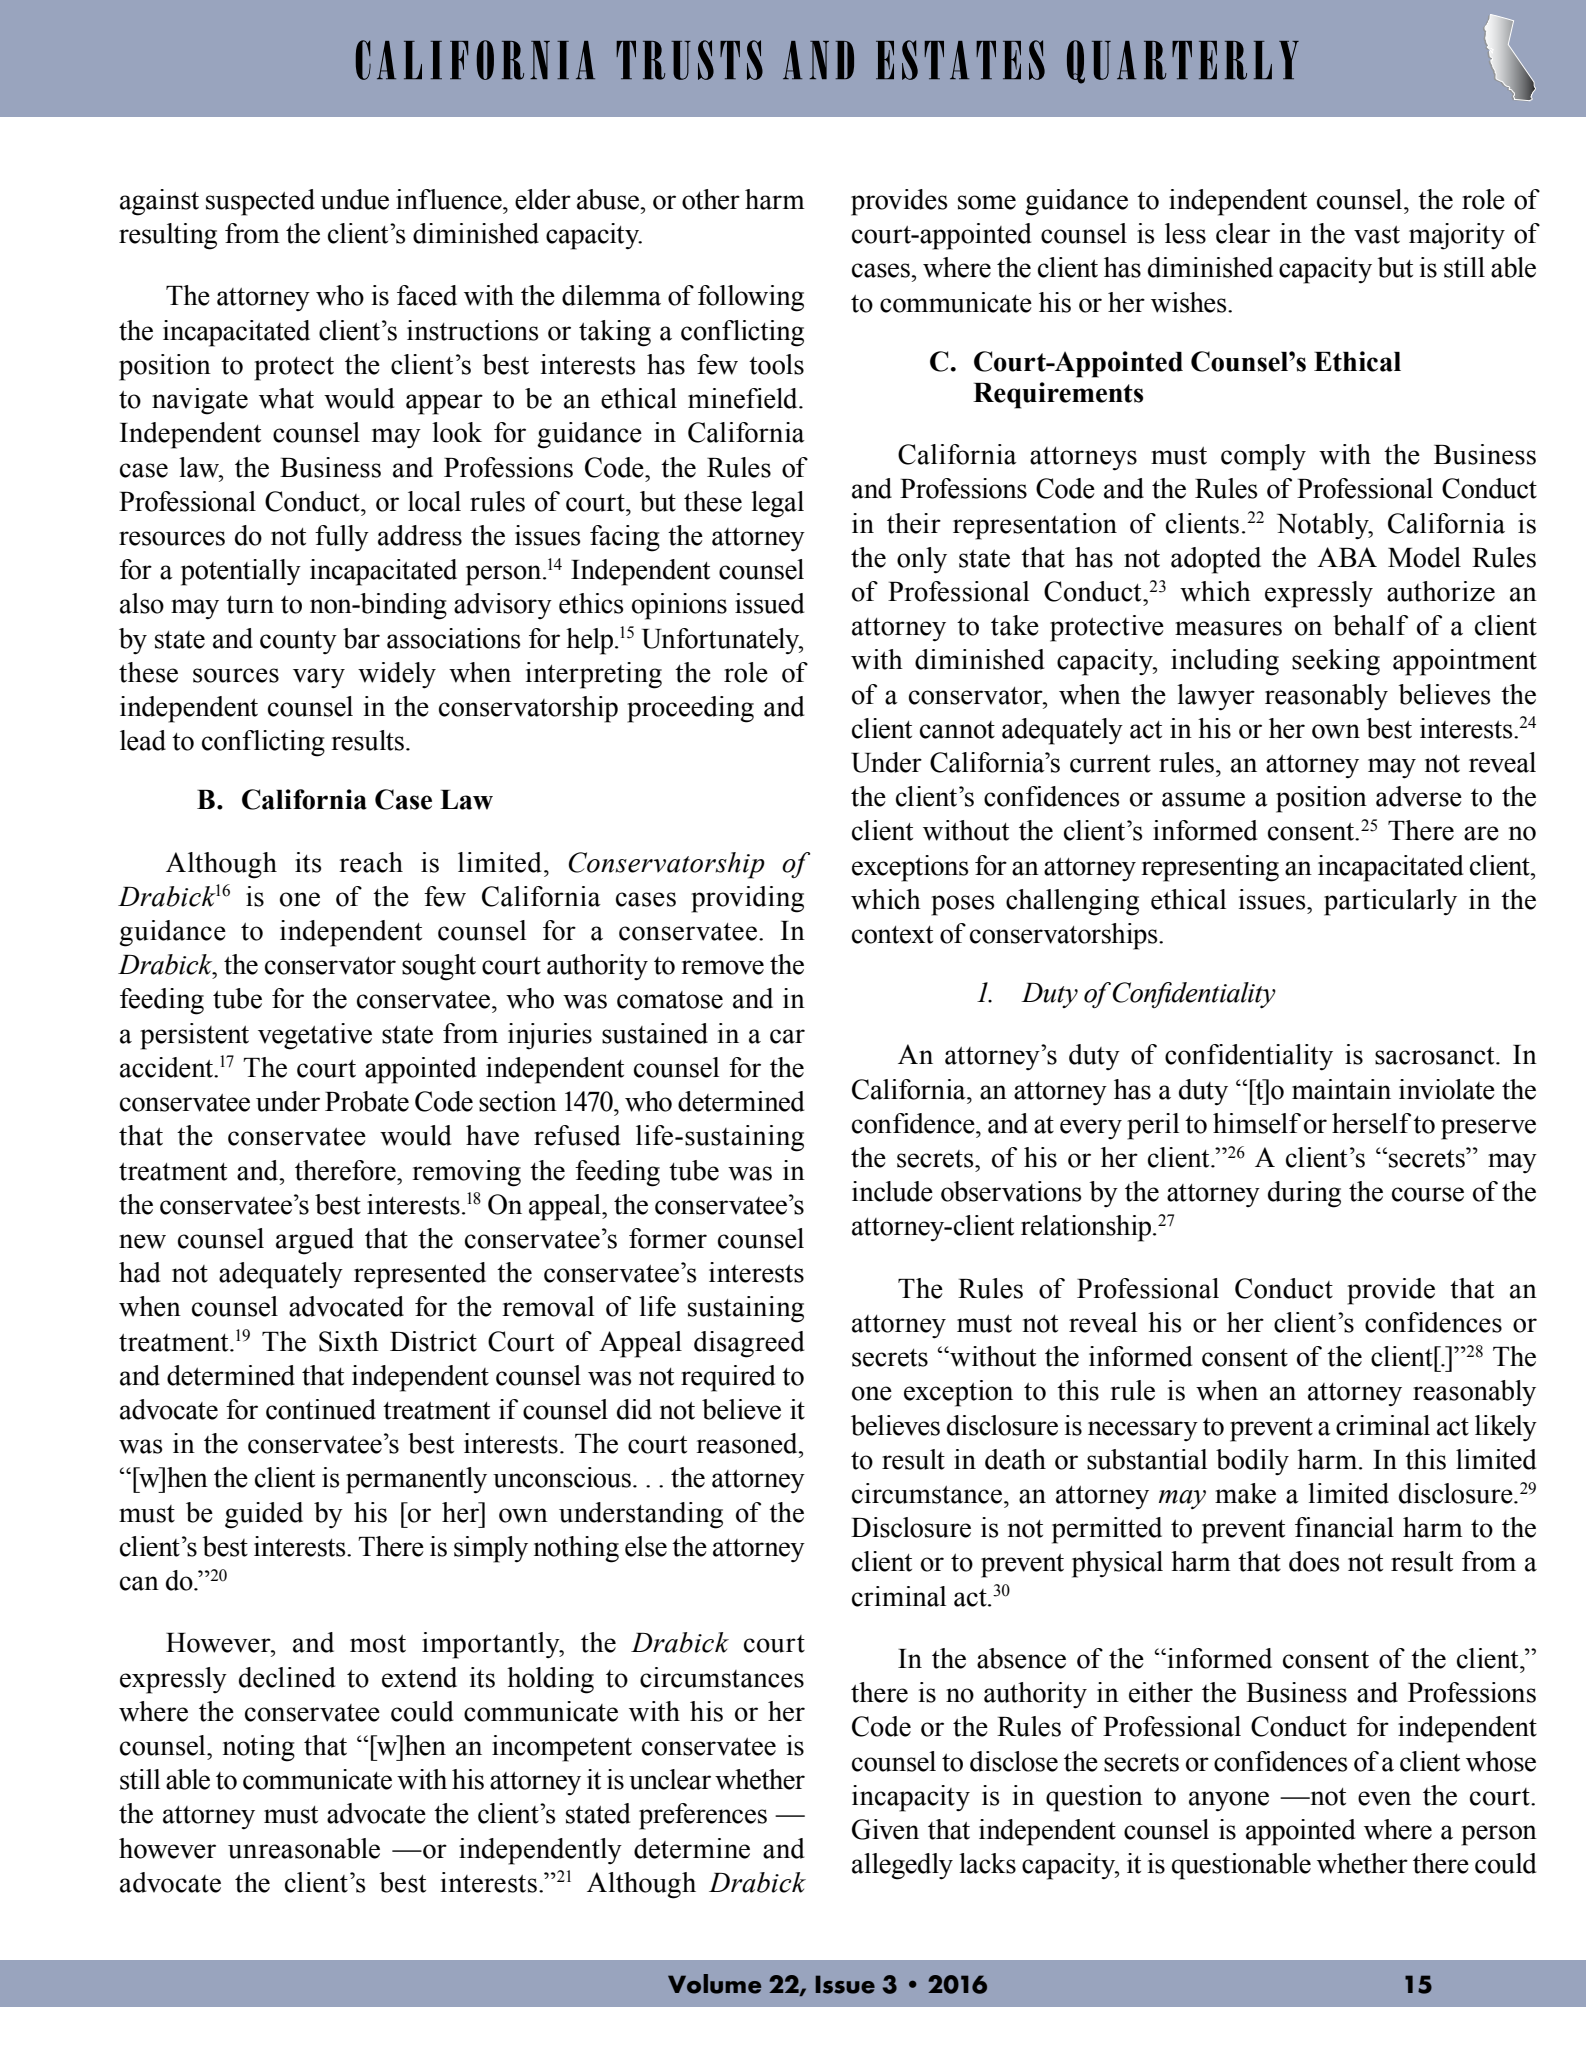  Describe the element at coordinates (751, 298) in the screenshot. I see `following` at that location.
